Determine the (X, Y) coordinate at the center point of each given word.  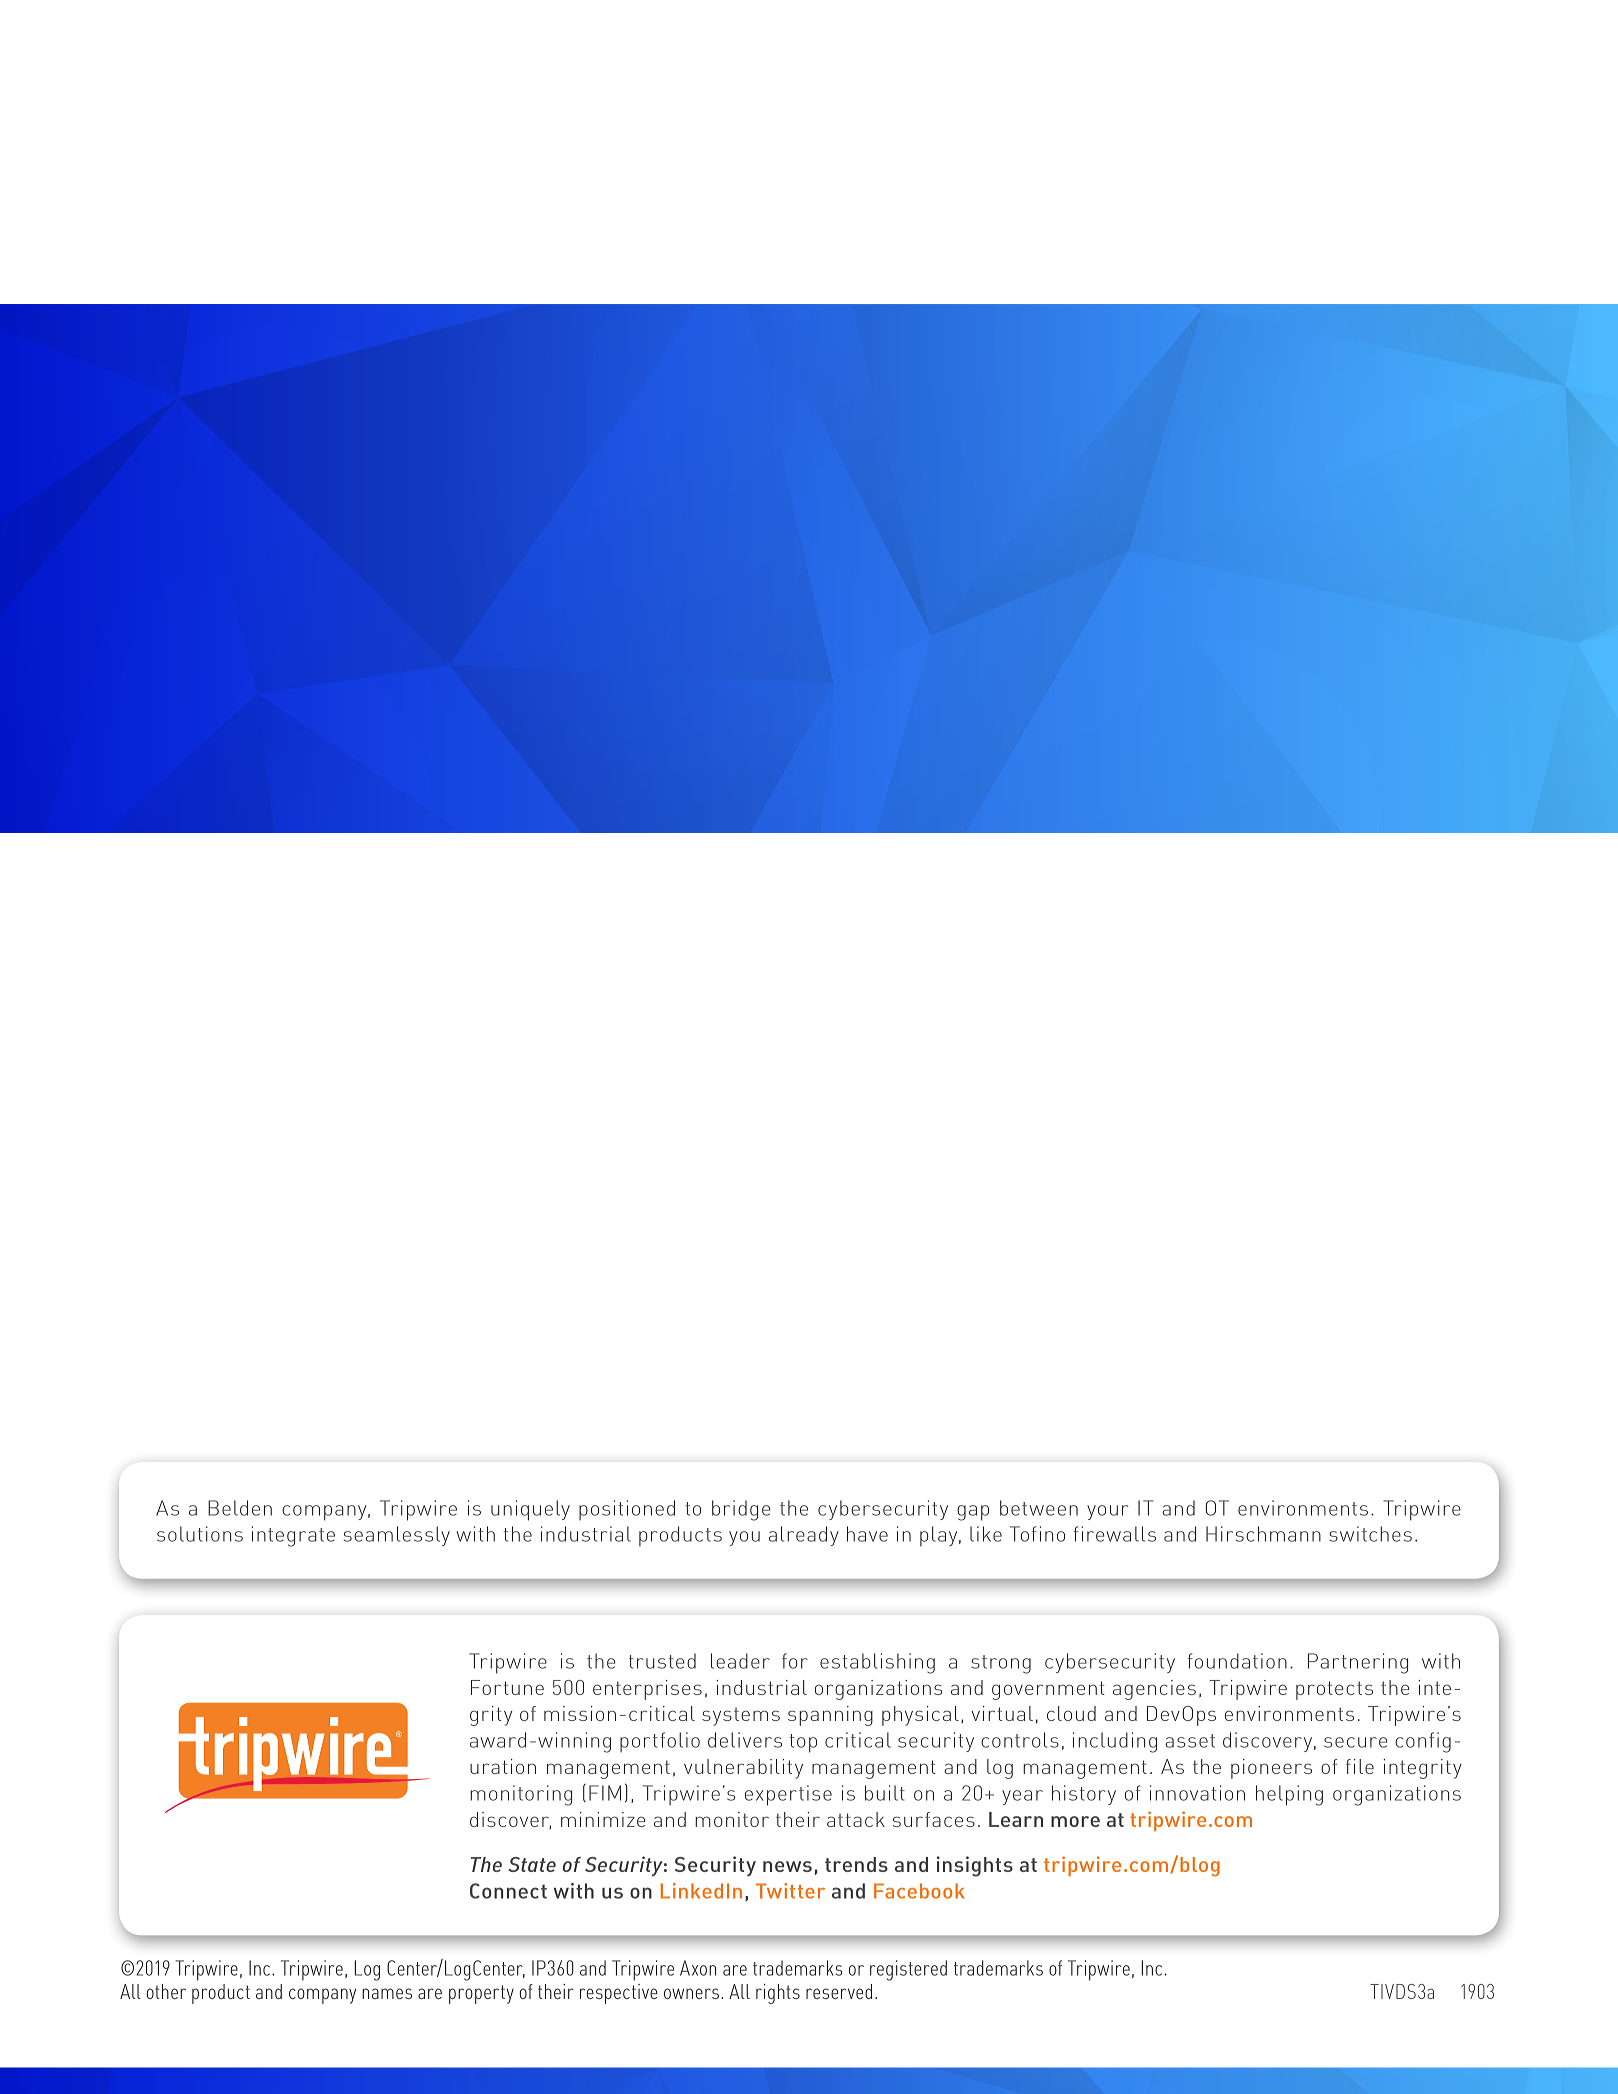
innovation (1197, 1793)
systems (741, 1717)
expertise (788, 1795)
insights (975, 1866)
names (387, 1993)
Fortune (507, 1687)
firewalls (1115, 1534)
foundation (1237, 1661)
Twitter (790, 1891)
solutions (200, 1534)
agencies (1154, 1690)
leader (740, 1661)
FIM (605, 1793)
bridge (741, 1510)
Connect (508, 1891)
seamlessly (397, 1536)
